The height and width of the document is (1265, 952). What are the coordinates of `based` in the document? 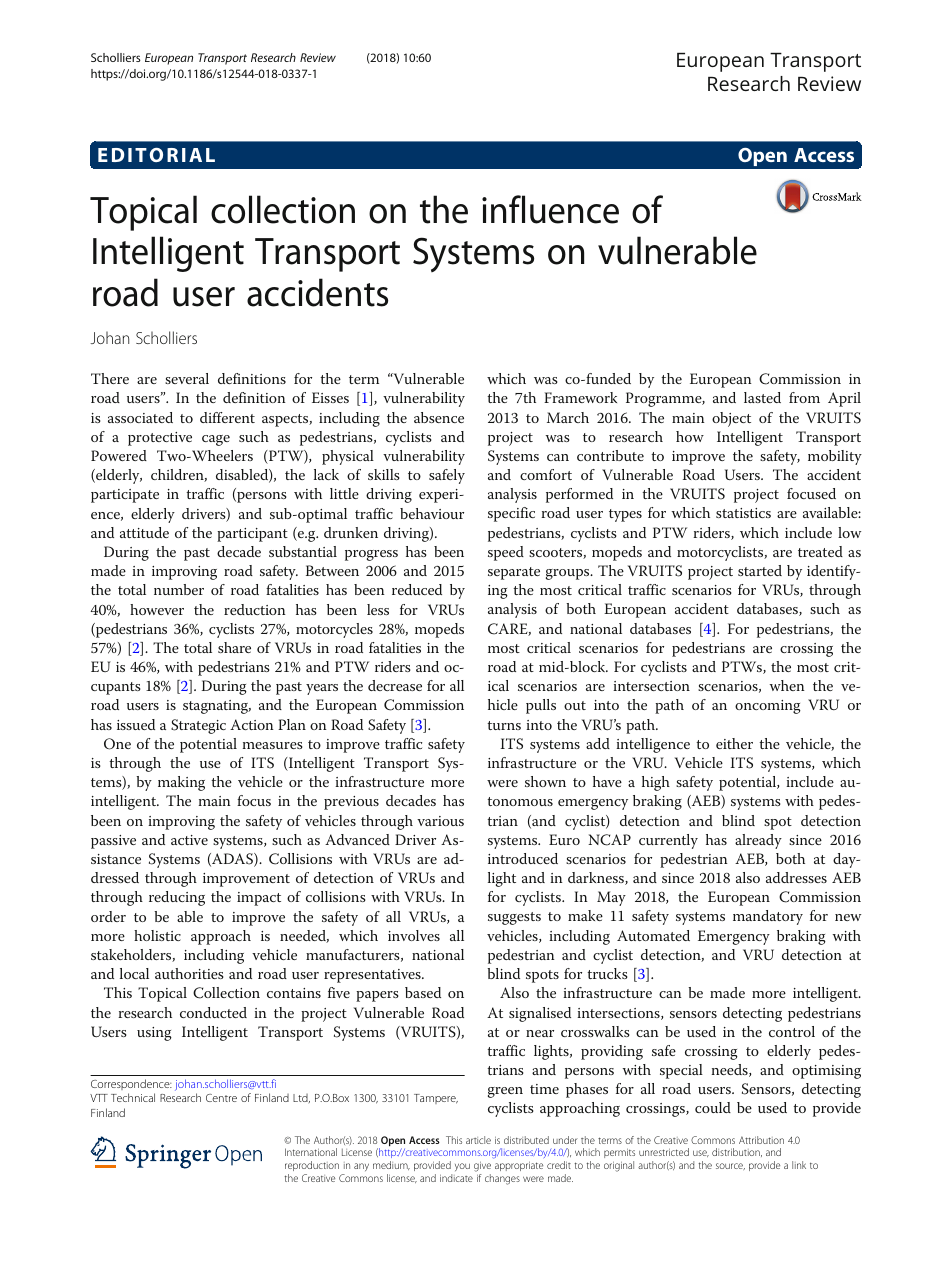 It's located at (423, 992).
